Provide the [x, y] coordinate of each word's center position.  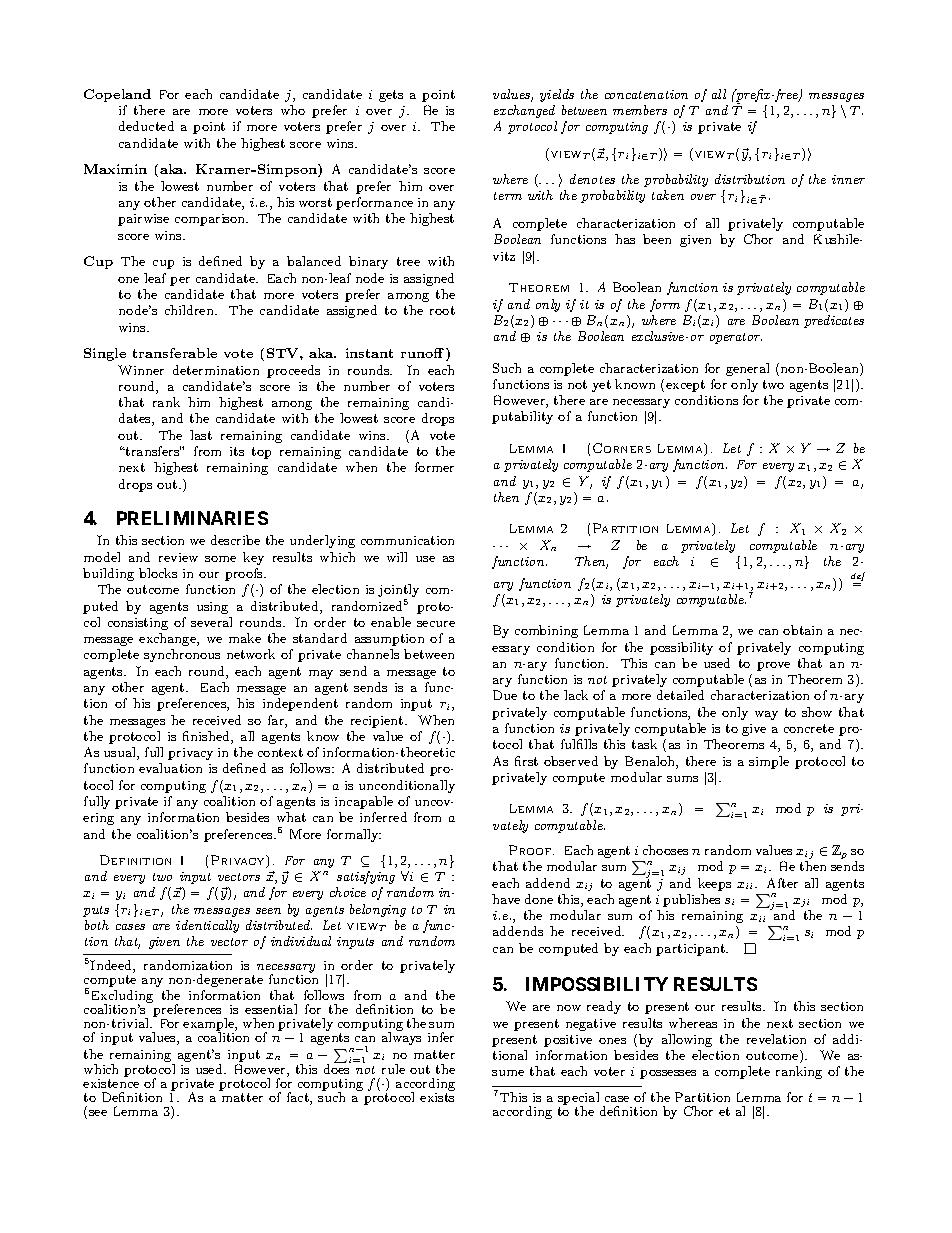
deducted [146, 126]
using [212, 608]
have [506, 899]
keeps [714, 884]
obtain [802, 630]
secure [436, 624]
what [291, 817]
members [640, 110]
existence [111, 1083]
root [442, 310]
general [747, 369]
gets [391, 96]
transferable [175, 353]
